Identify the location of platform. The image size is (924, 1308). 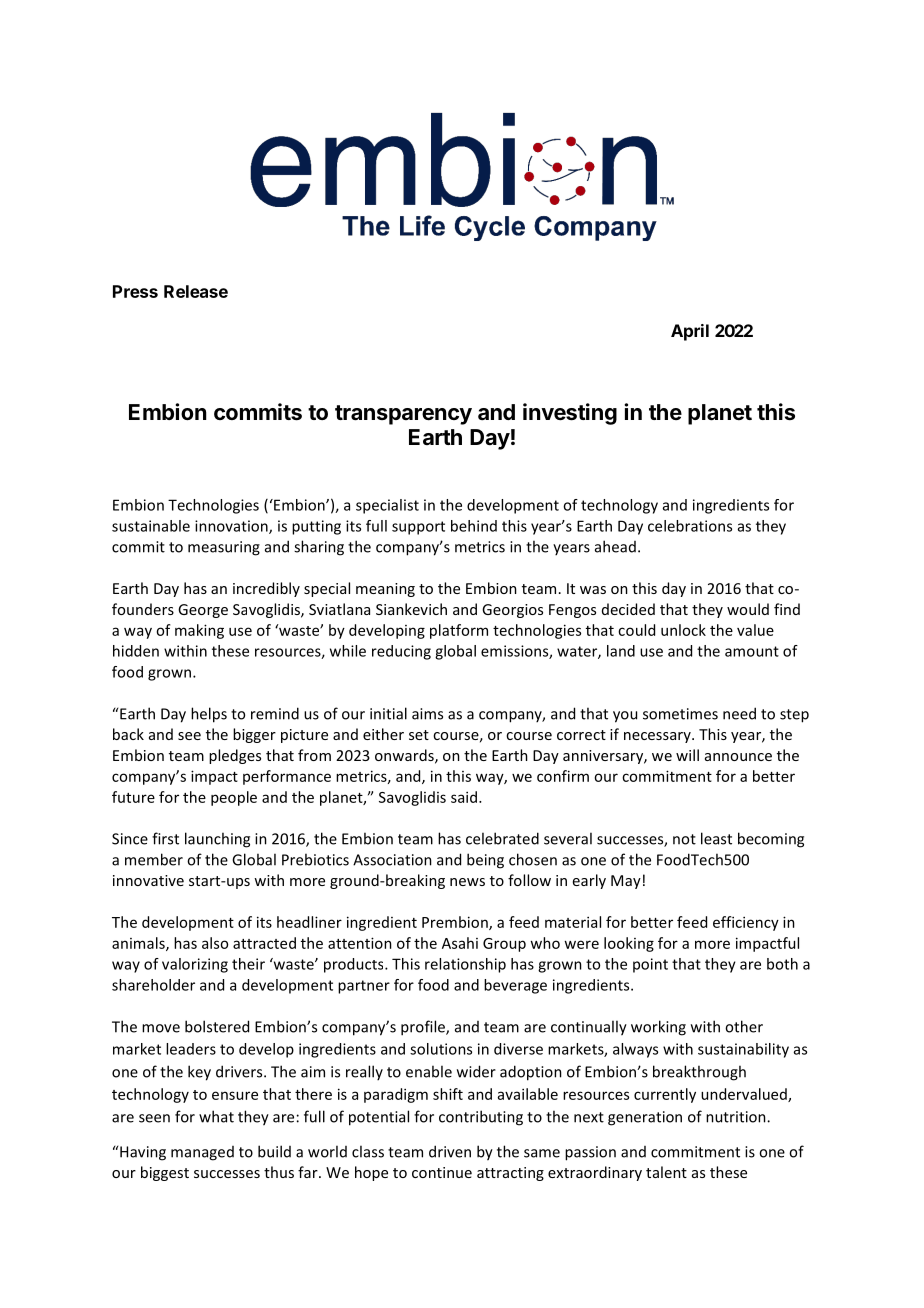
(459, 631).
